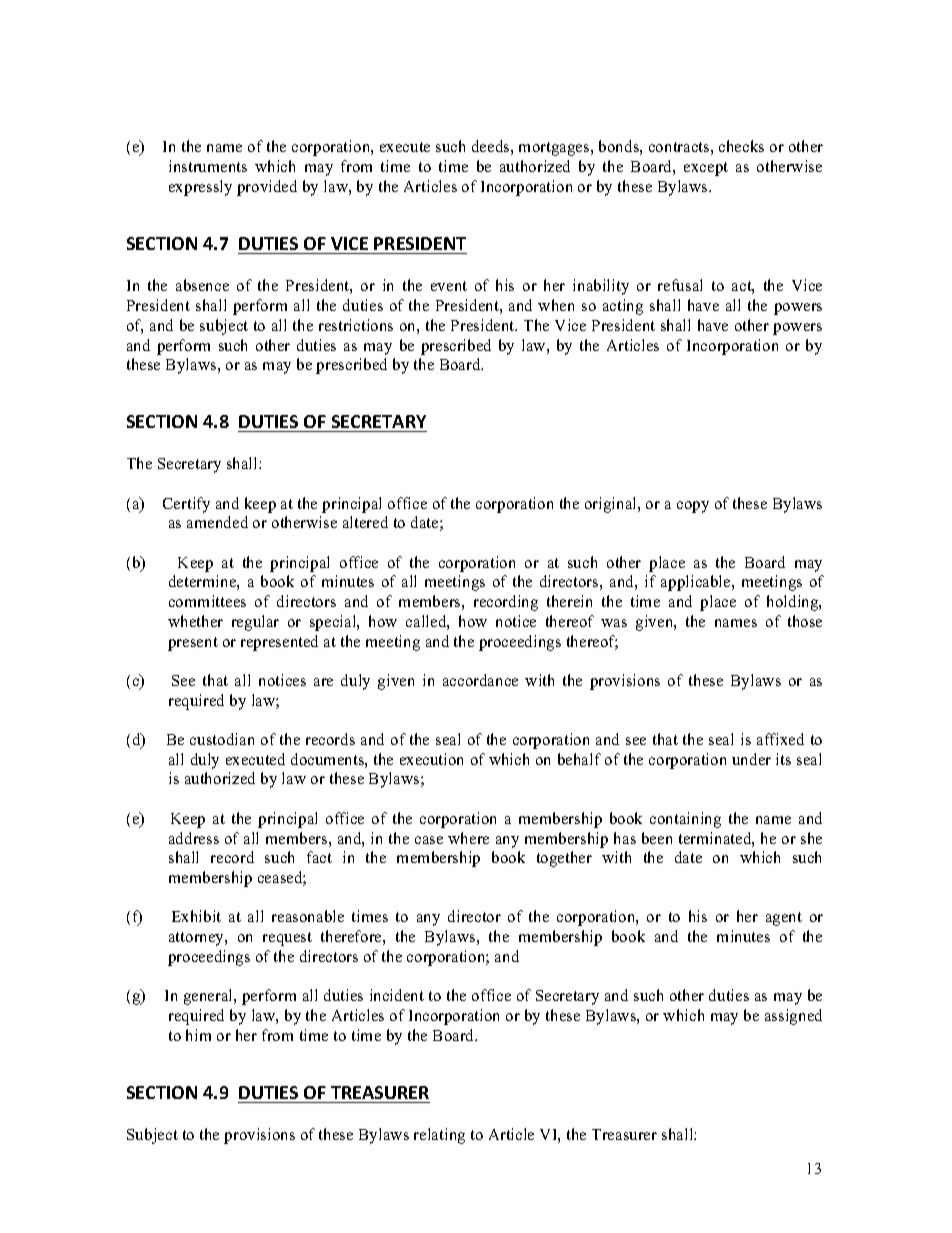  I want to click on accordance, so click(480, 680).
